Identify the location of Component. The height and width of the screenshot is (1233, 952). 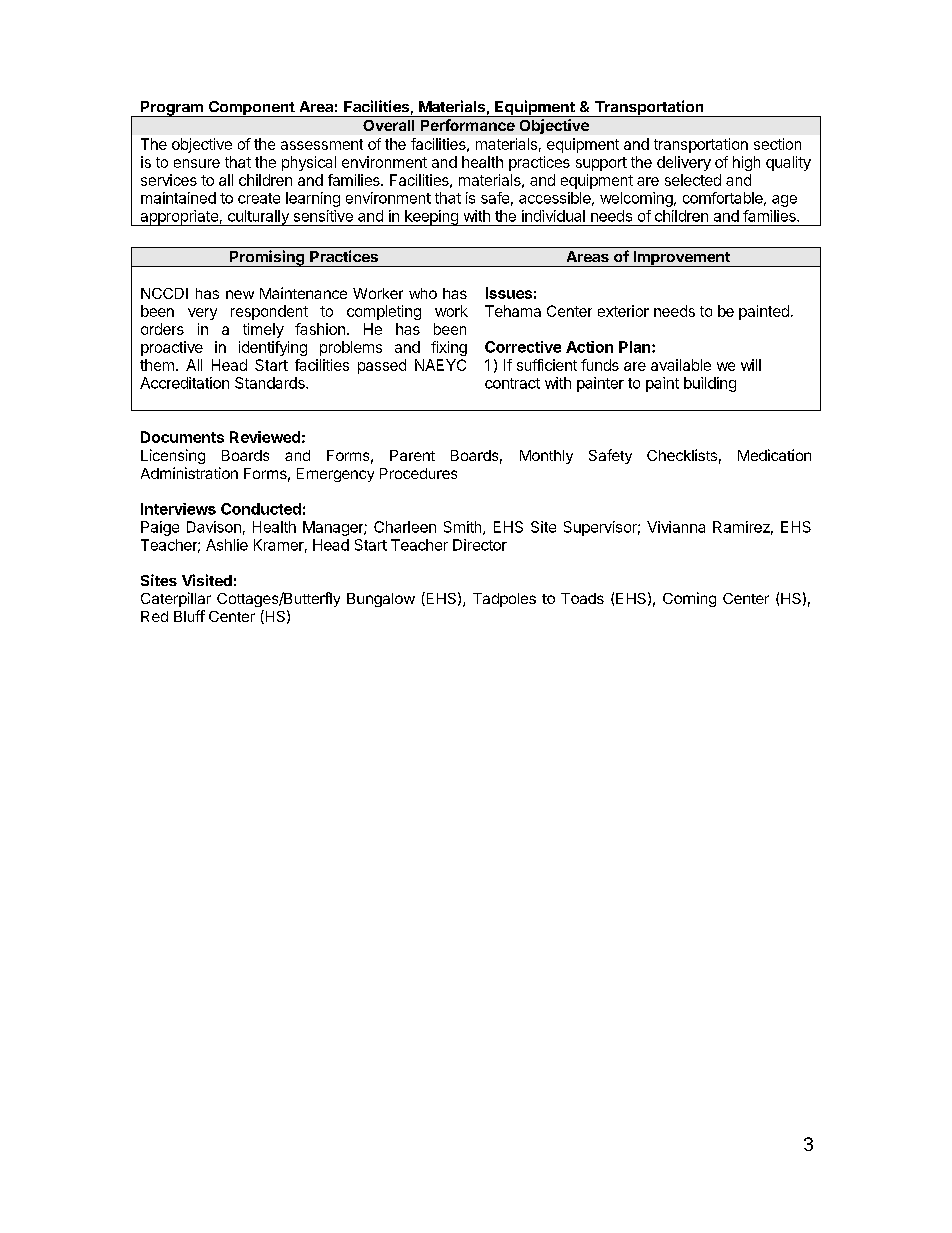
(251, 109).
